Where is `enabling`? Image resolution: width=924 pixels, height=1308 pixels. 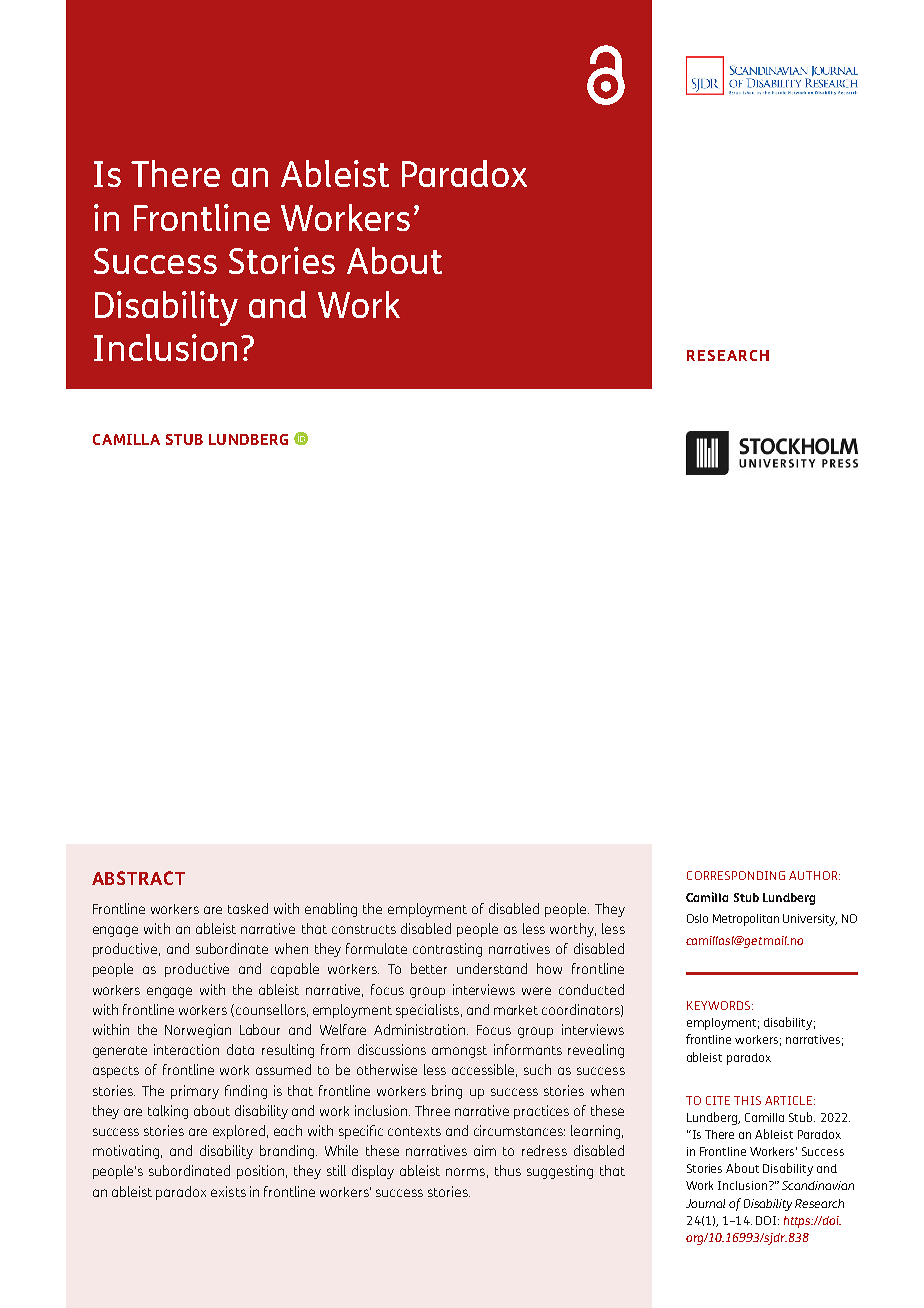 enabling is located at coordinates (331, 910).
